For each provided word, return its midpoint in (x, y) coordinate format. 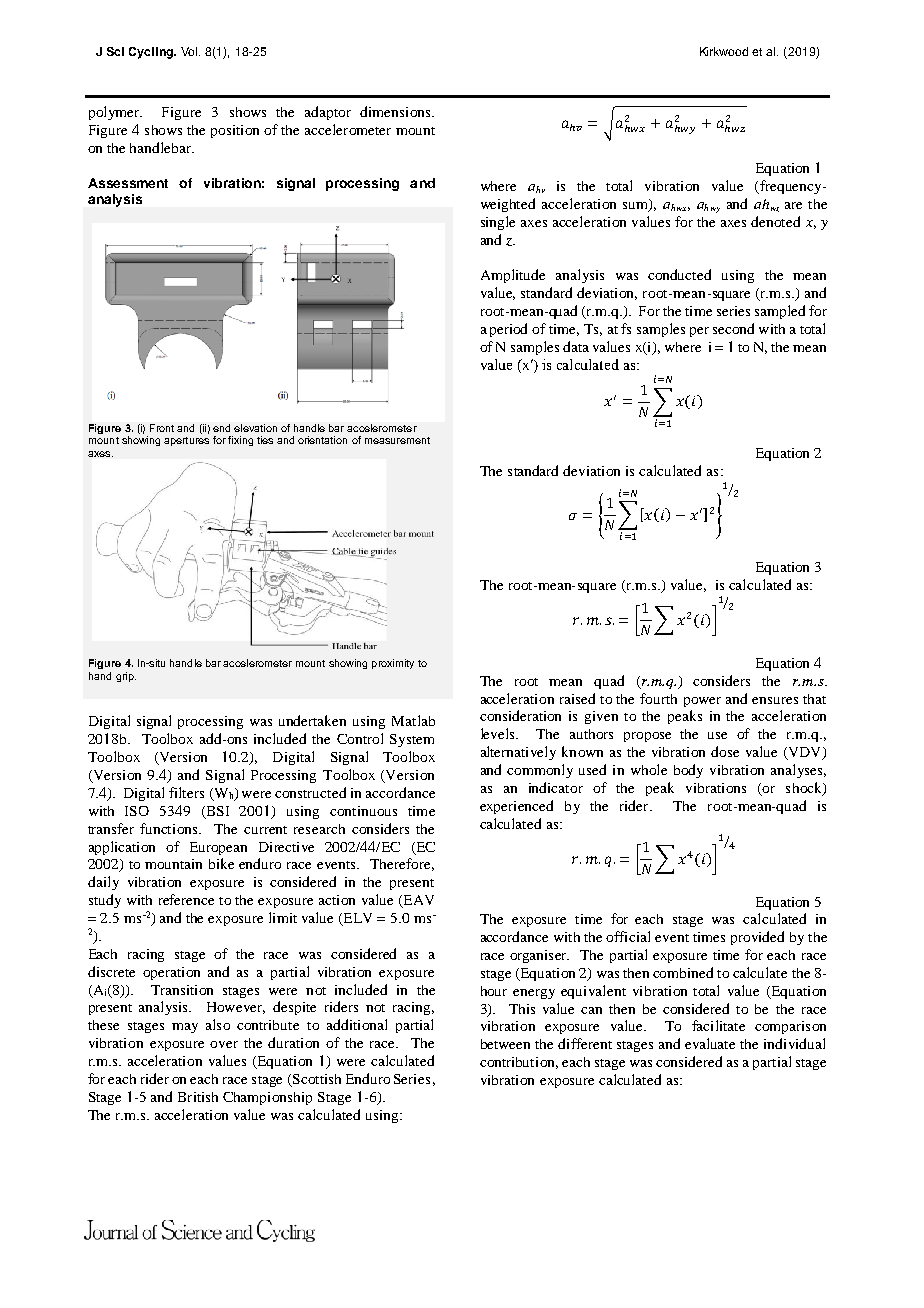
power (702, 702)
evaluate (710, 1043)
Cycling (152, 53)
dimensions (396, 111)
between (505, 1044)
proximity (393, 664)
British (198, 1097)
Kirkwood (724, 51)
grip (126, 677)
